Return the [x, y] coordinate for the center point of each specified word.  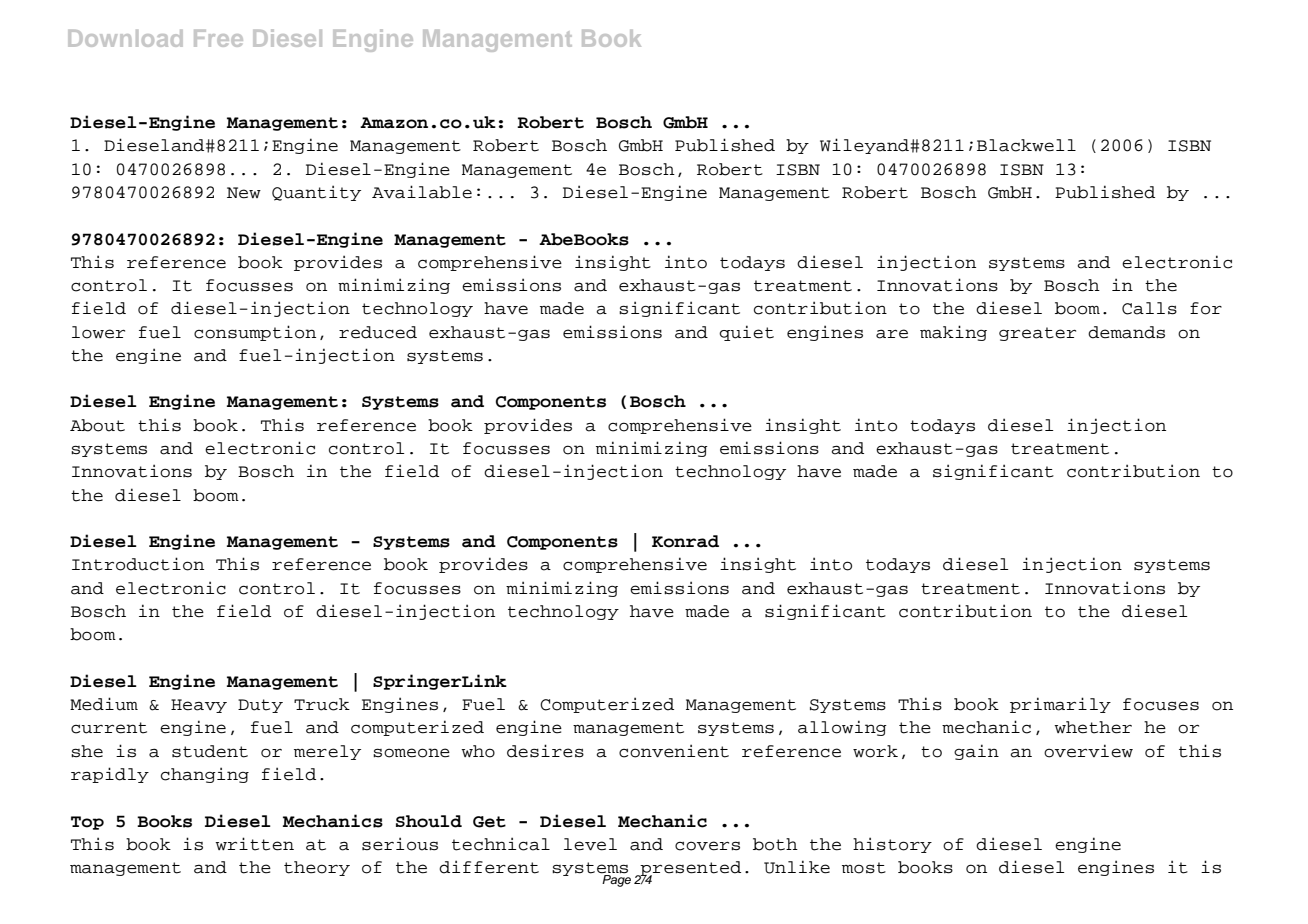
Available [422, 192]
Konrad [685, 541]
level [590, 844]
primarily [1060, 705]
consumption [255, 333]
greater [1037, 334]
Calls [1149, 308]
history [892, 845]
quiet [746, 333]
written [254, 844]
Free [218, 38]
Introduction [138, 564]
